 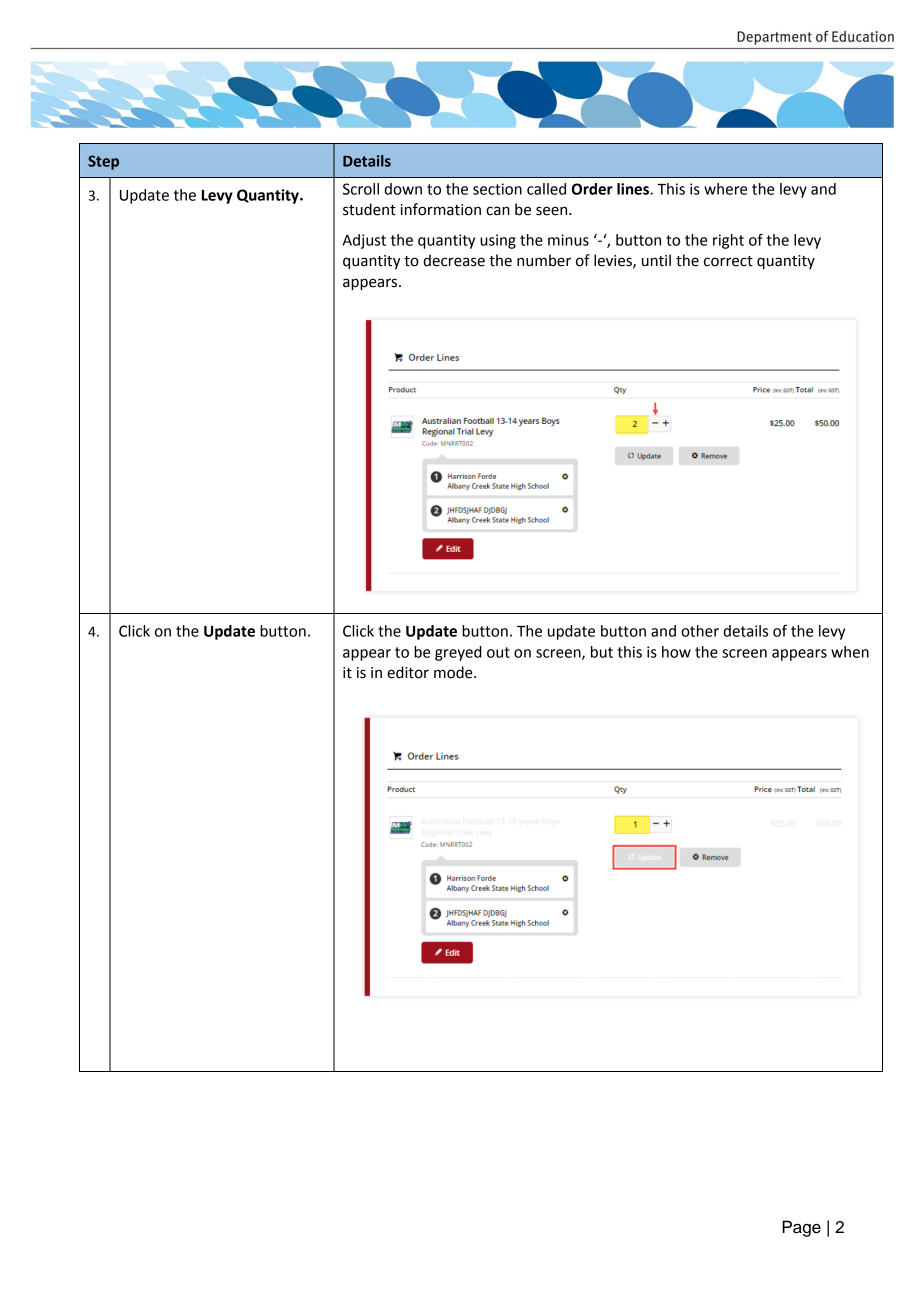 What do you see at coordinates (725, 189) in the screenshot?
I see `where` at bounding box center [725, 189].
